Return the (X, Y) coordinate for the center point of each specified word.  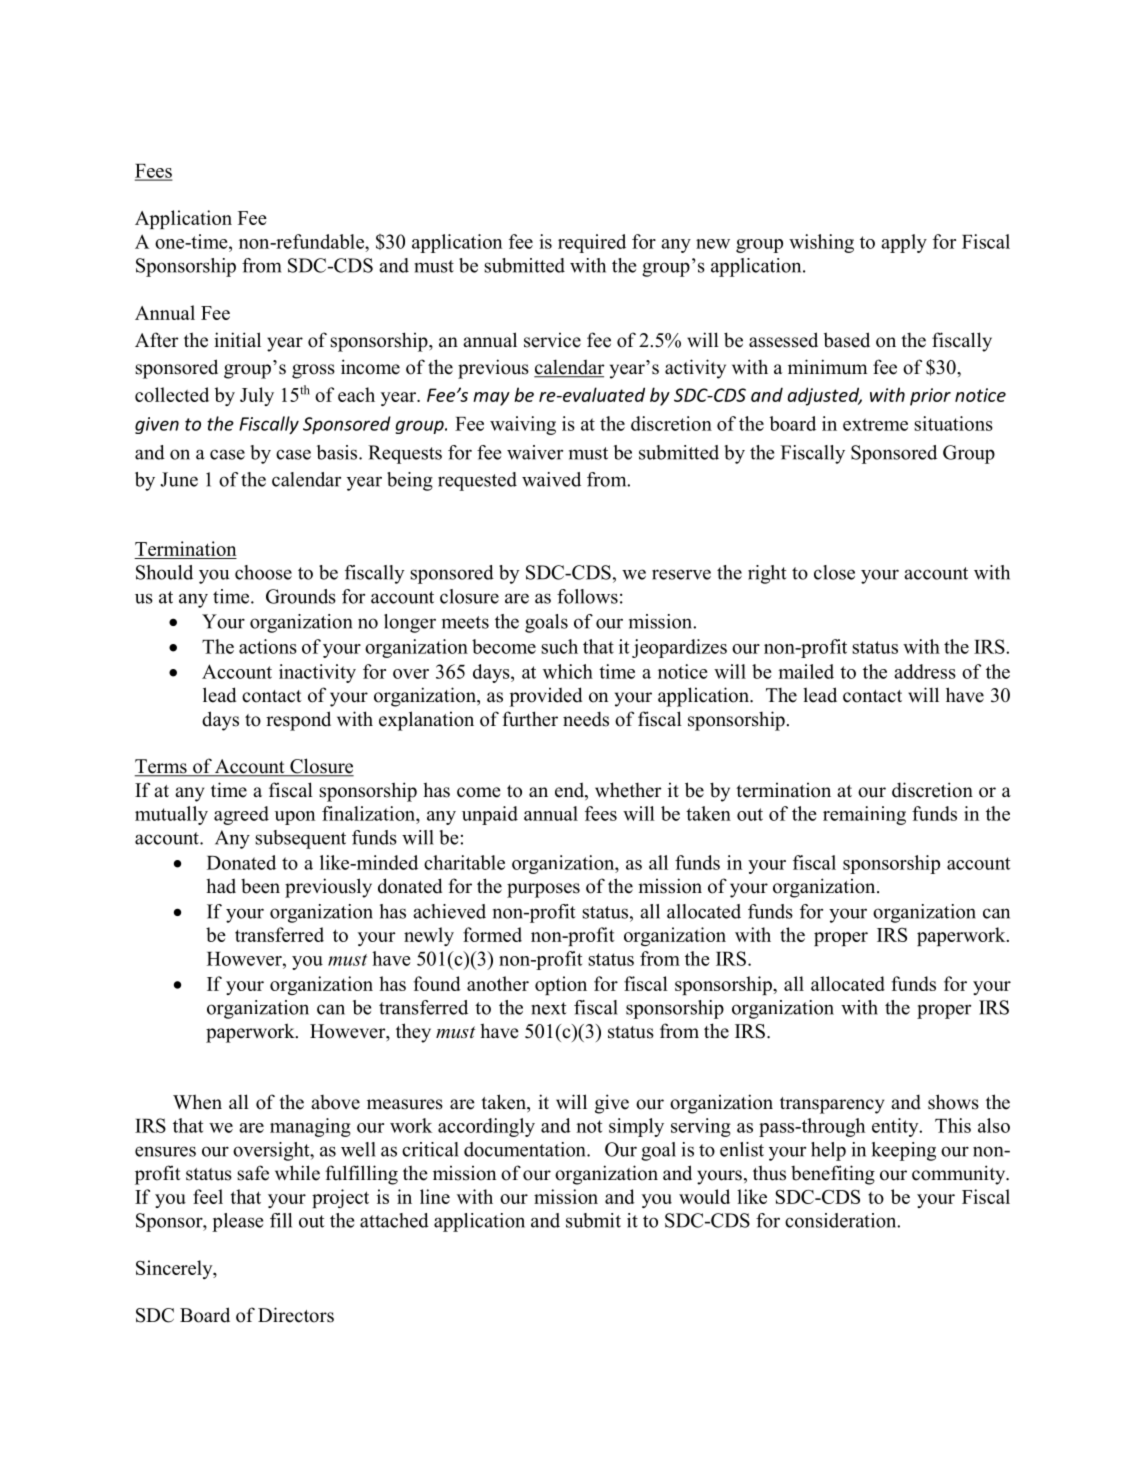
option (561, 985)
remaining (864, 815)
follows (587, 596)
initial (237, 339)
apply (904, 243)
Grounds (301, 596)
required (592, 243)
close (834, 572)
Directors (296, 1315)
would (704, 1196)
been (260, 886)
